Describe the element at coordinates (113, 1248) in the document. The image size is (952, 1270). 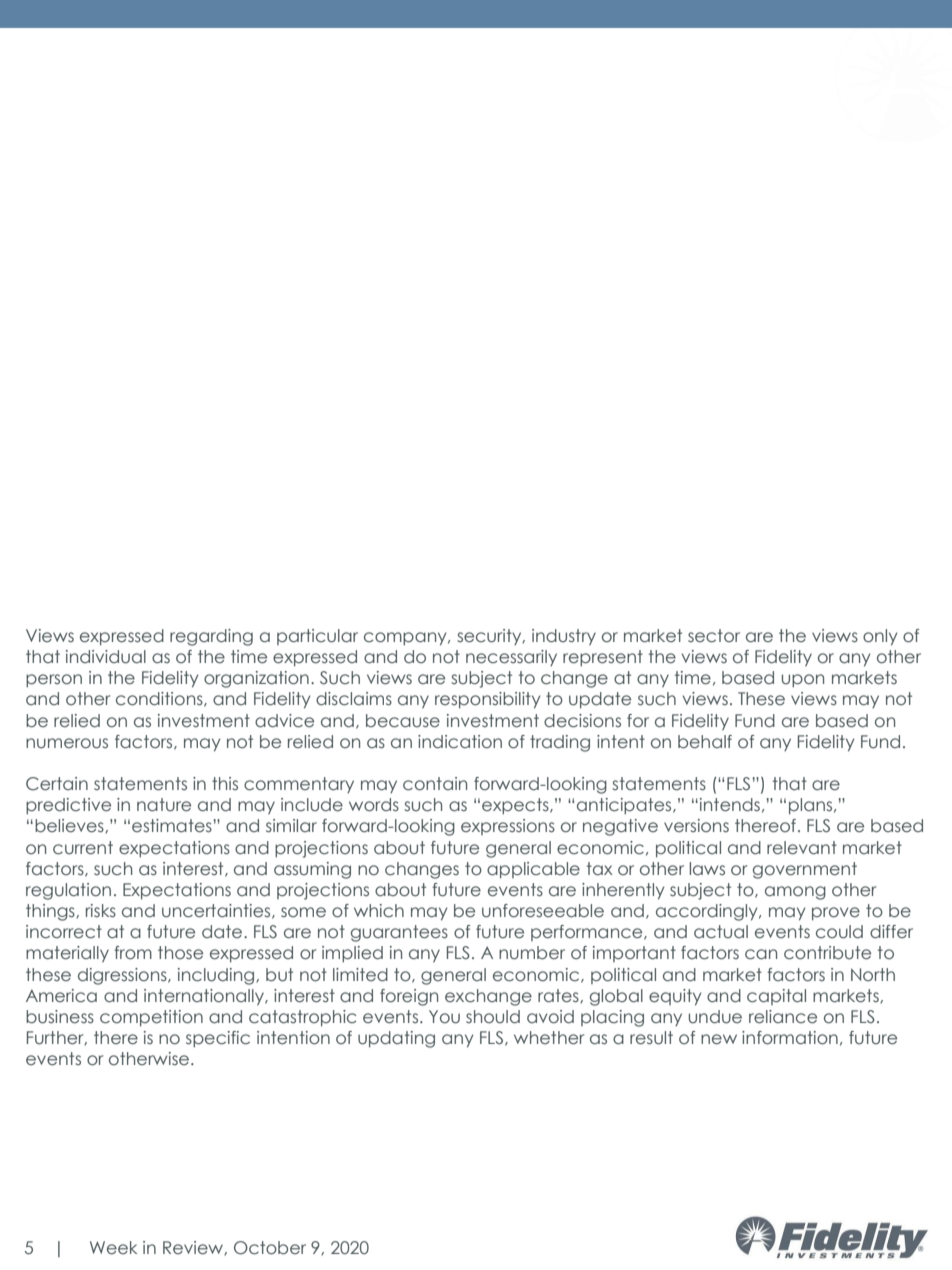
I see `Week` at that location.
